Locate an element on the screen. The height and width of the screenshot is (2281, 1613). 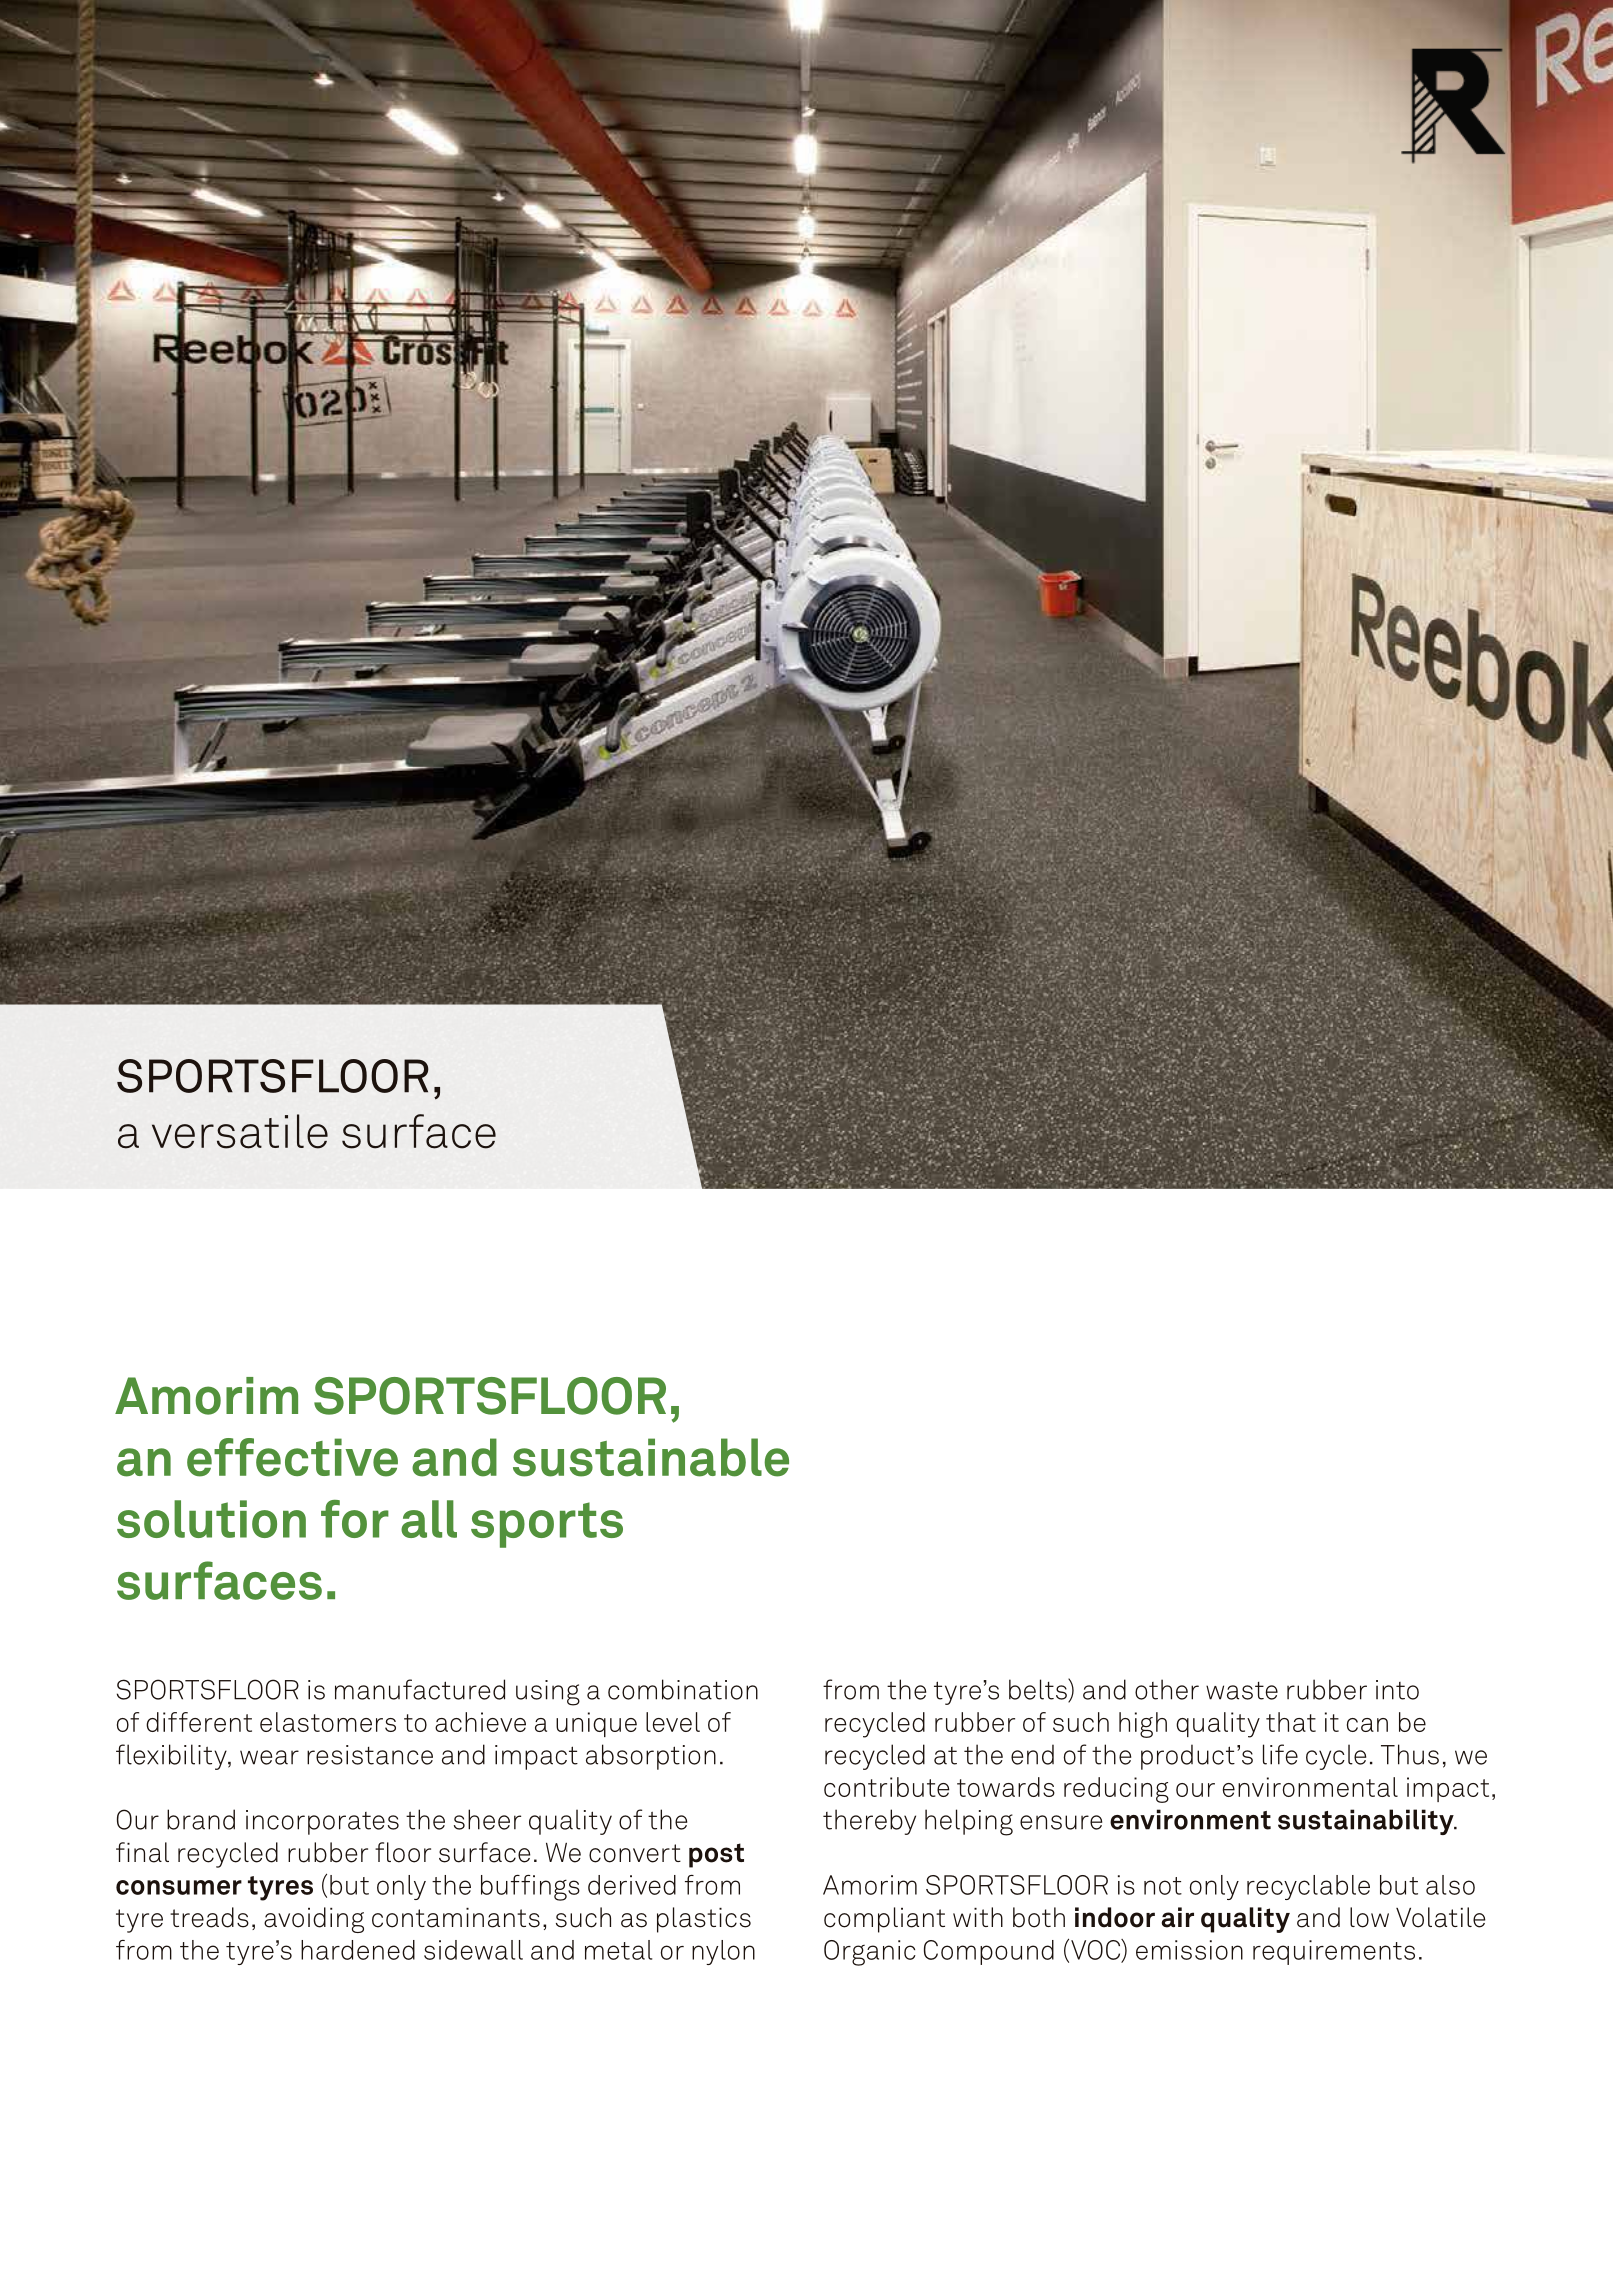
for is located at coordinates (355, 1519).
